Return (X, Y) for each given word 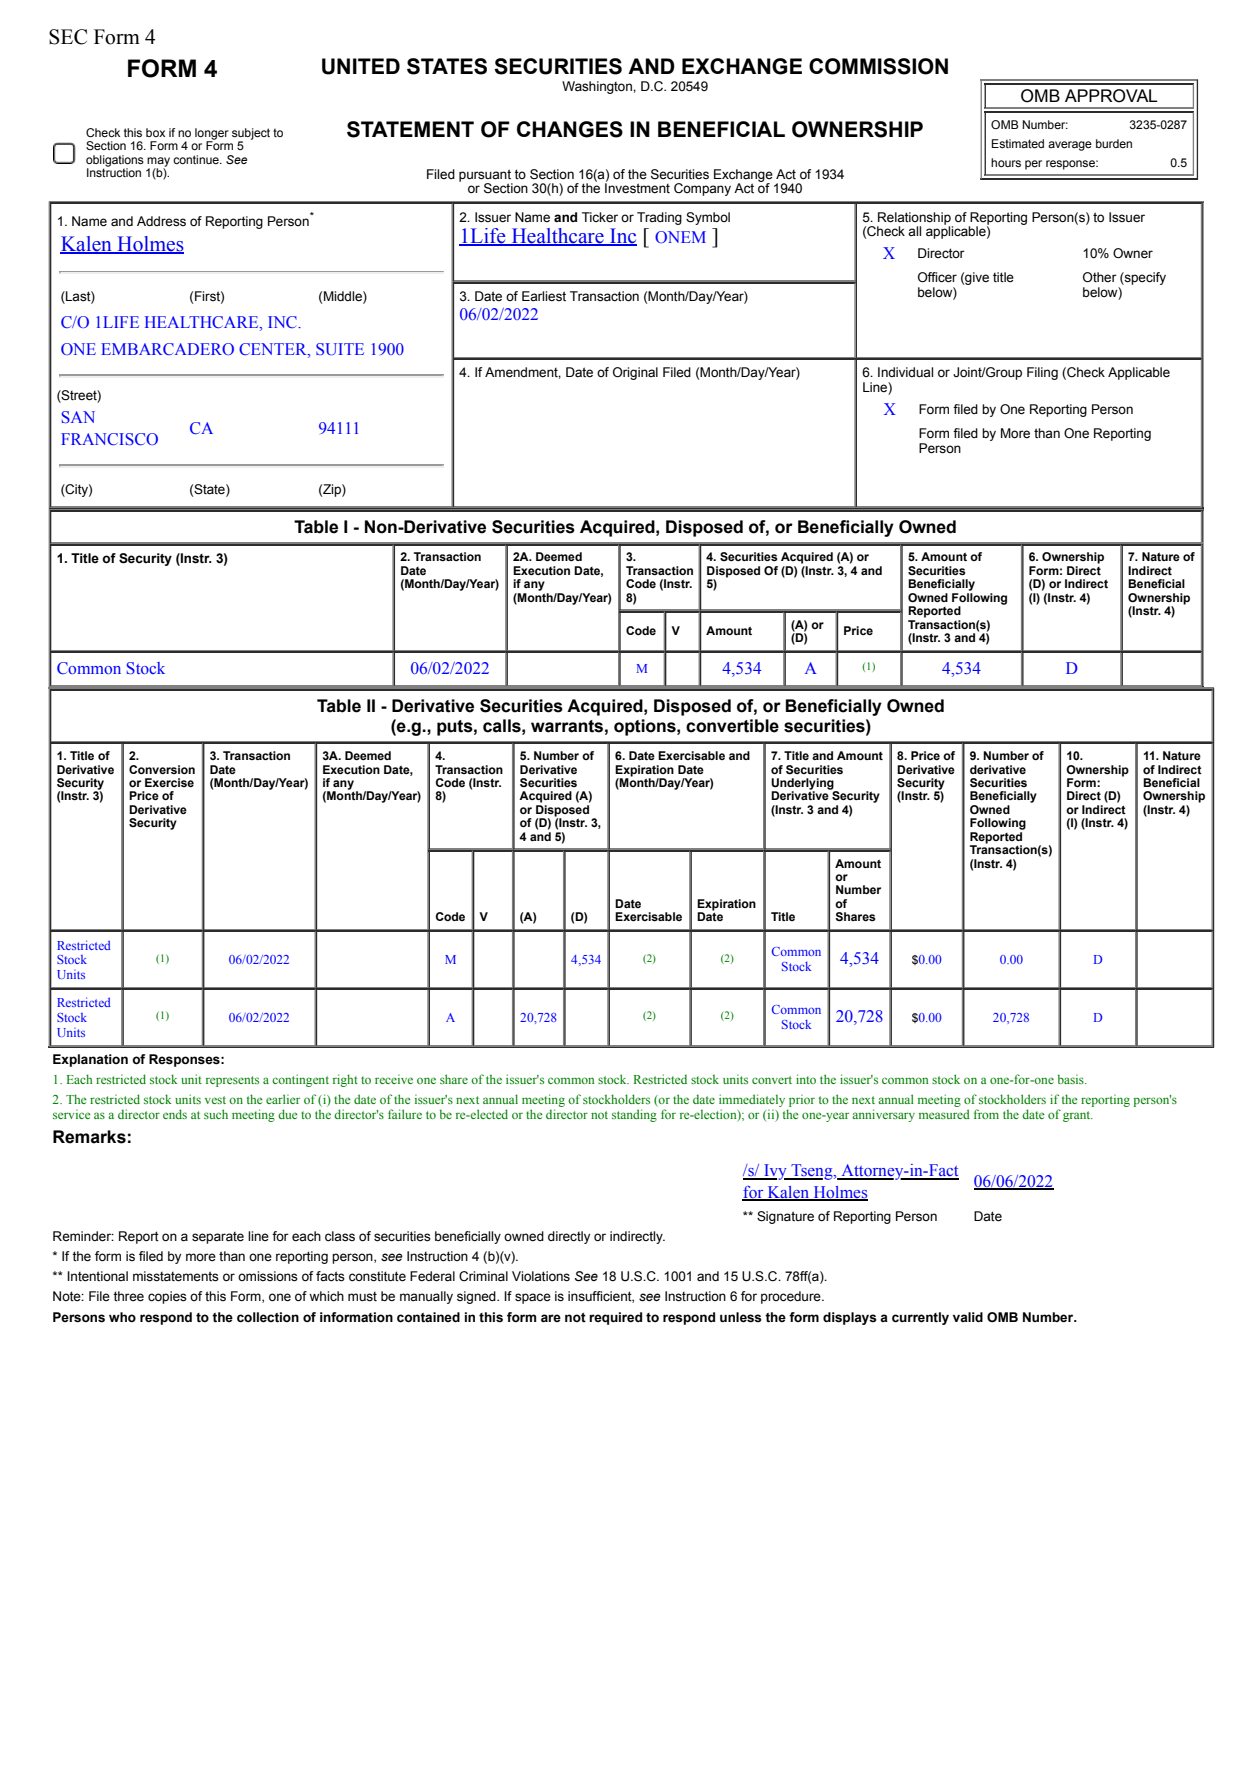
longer (212, 135)
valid (968, 1317)
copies (167, 1297)
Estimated (1018, 143)
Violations (541, 1276)
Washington (598, 87)
